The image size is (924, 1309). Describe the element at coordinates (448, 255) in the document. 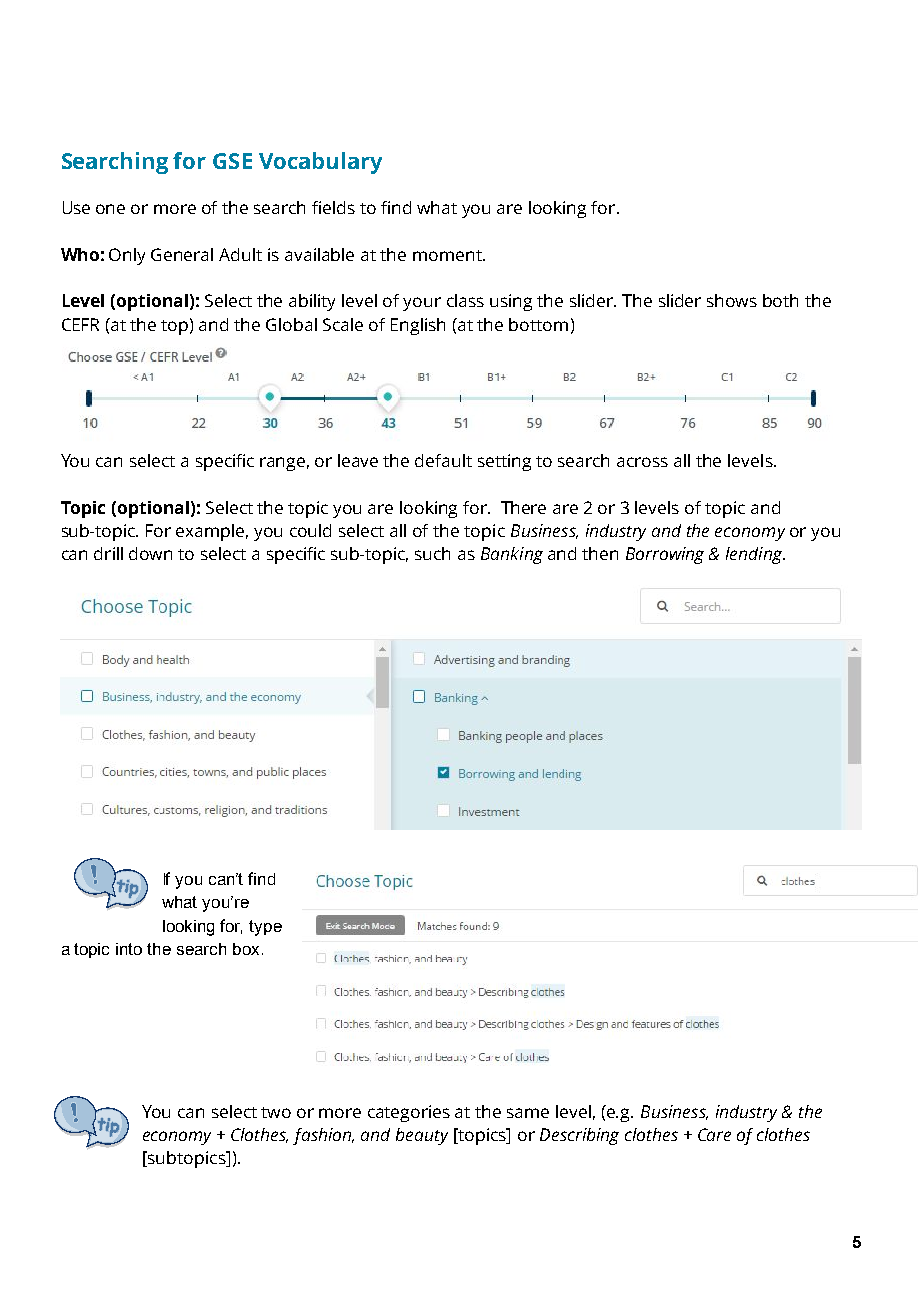

I see `moment` at that location.
